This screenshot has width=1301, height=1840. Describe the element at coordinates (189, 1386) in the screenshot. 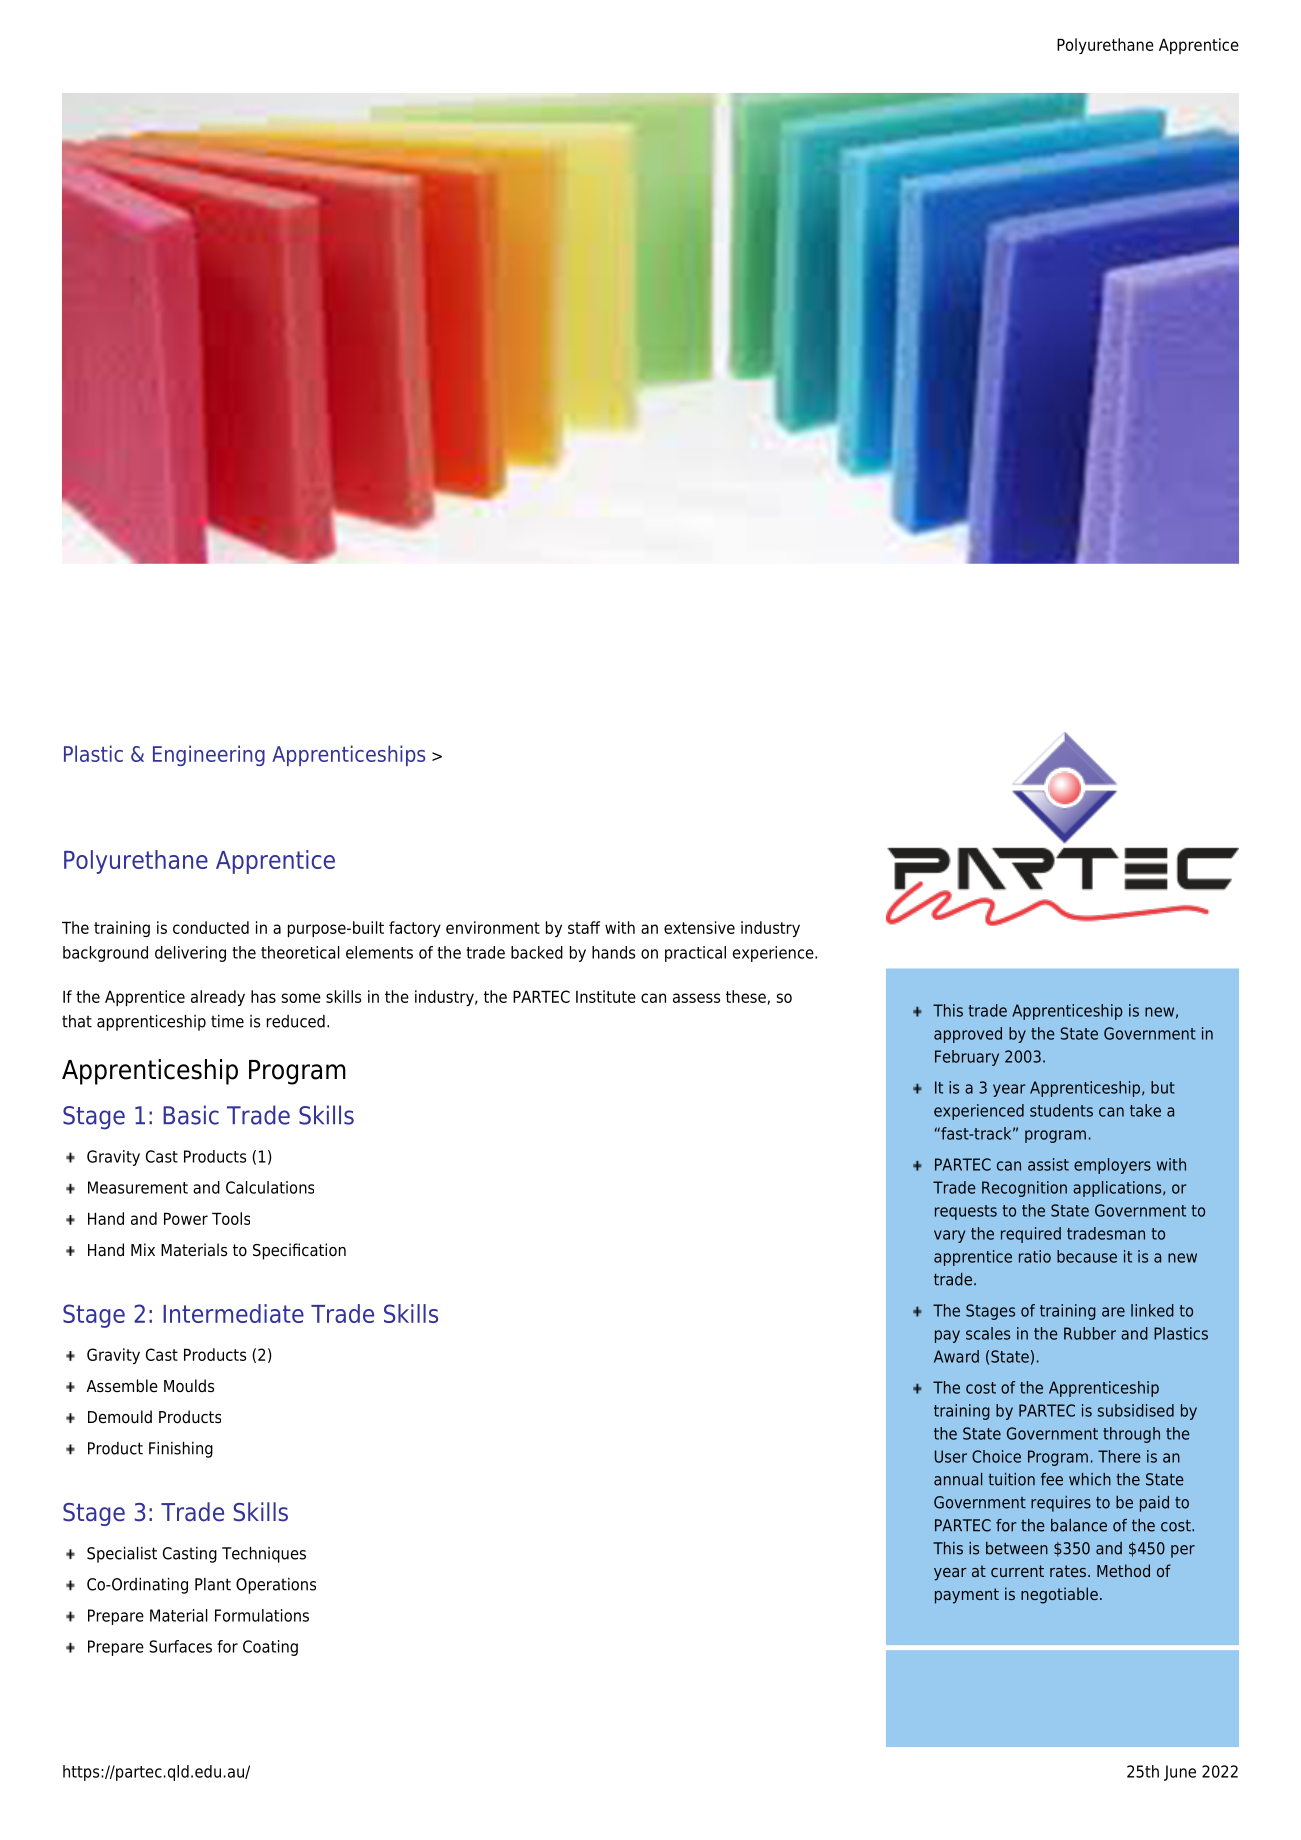

I see `Moulds` at that location.
